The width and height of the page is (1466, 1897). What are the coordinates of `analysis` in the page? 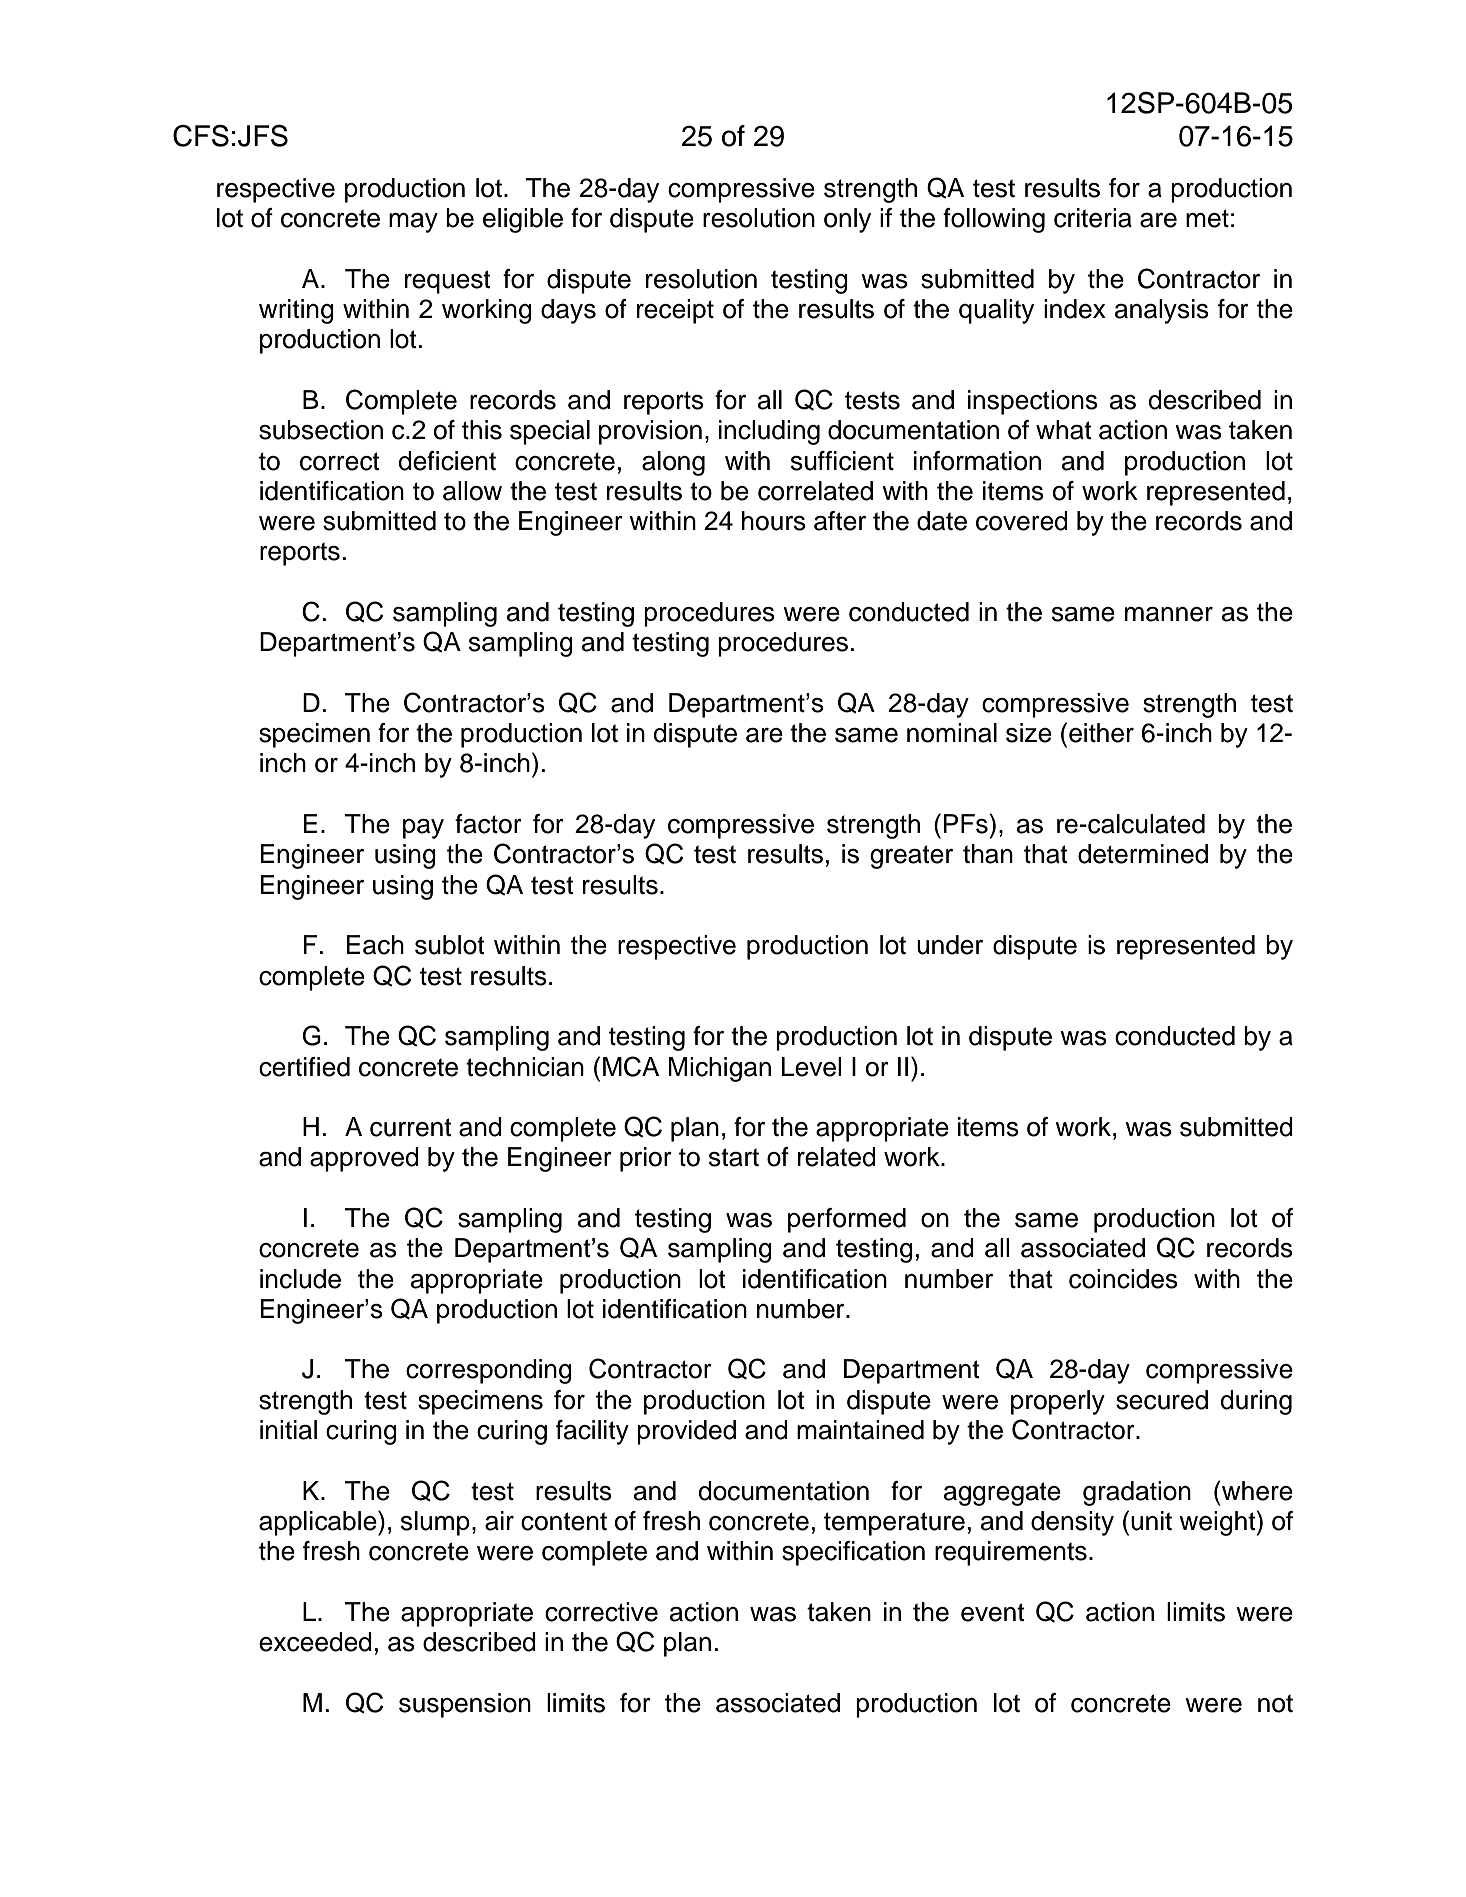 It's located at (1162, 311).
